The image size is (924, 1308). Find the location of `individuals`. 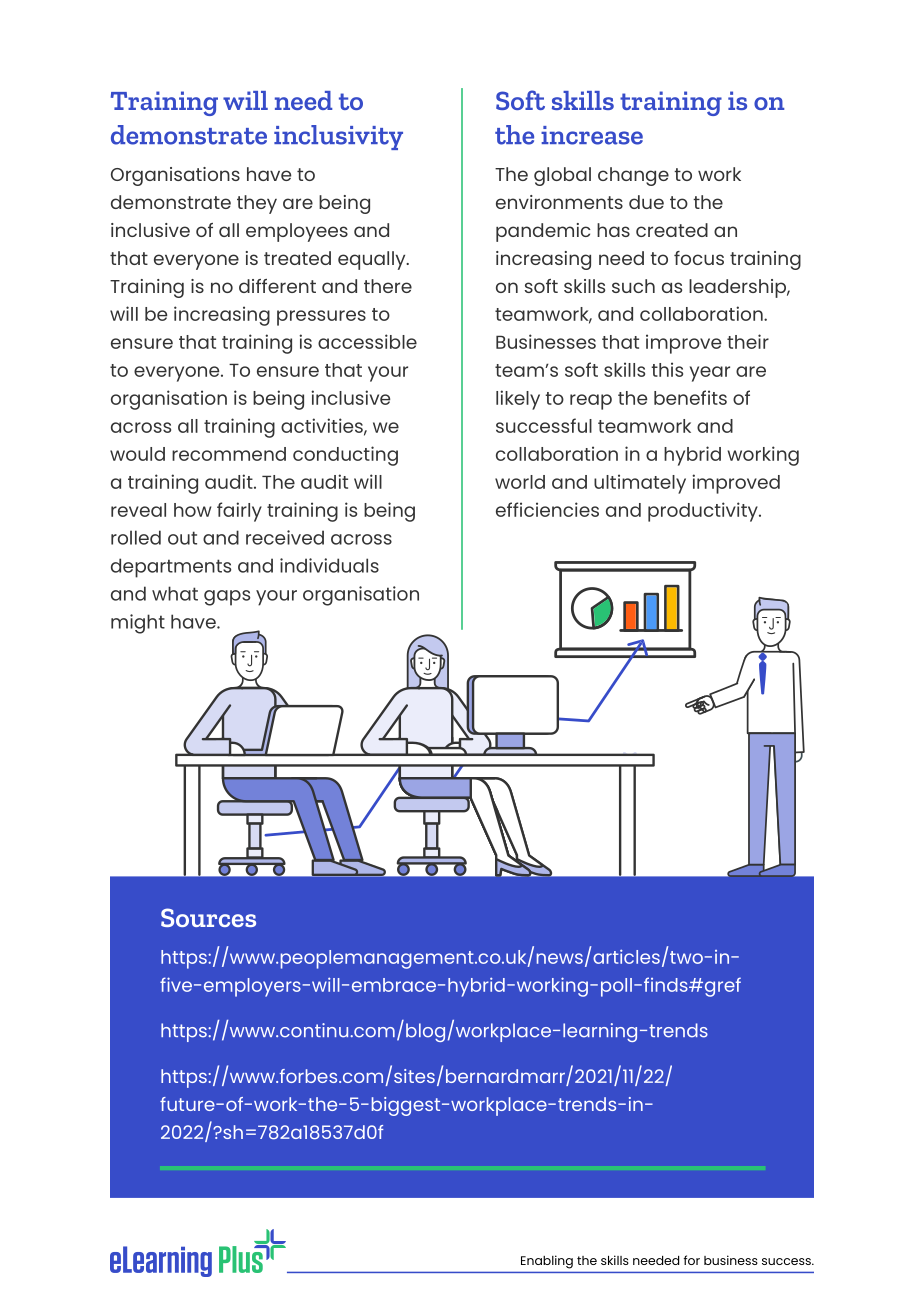

individuals is located at coordinates (329, 565).
